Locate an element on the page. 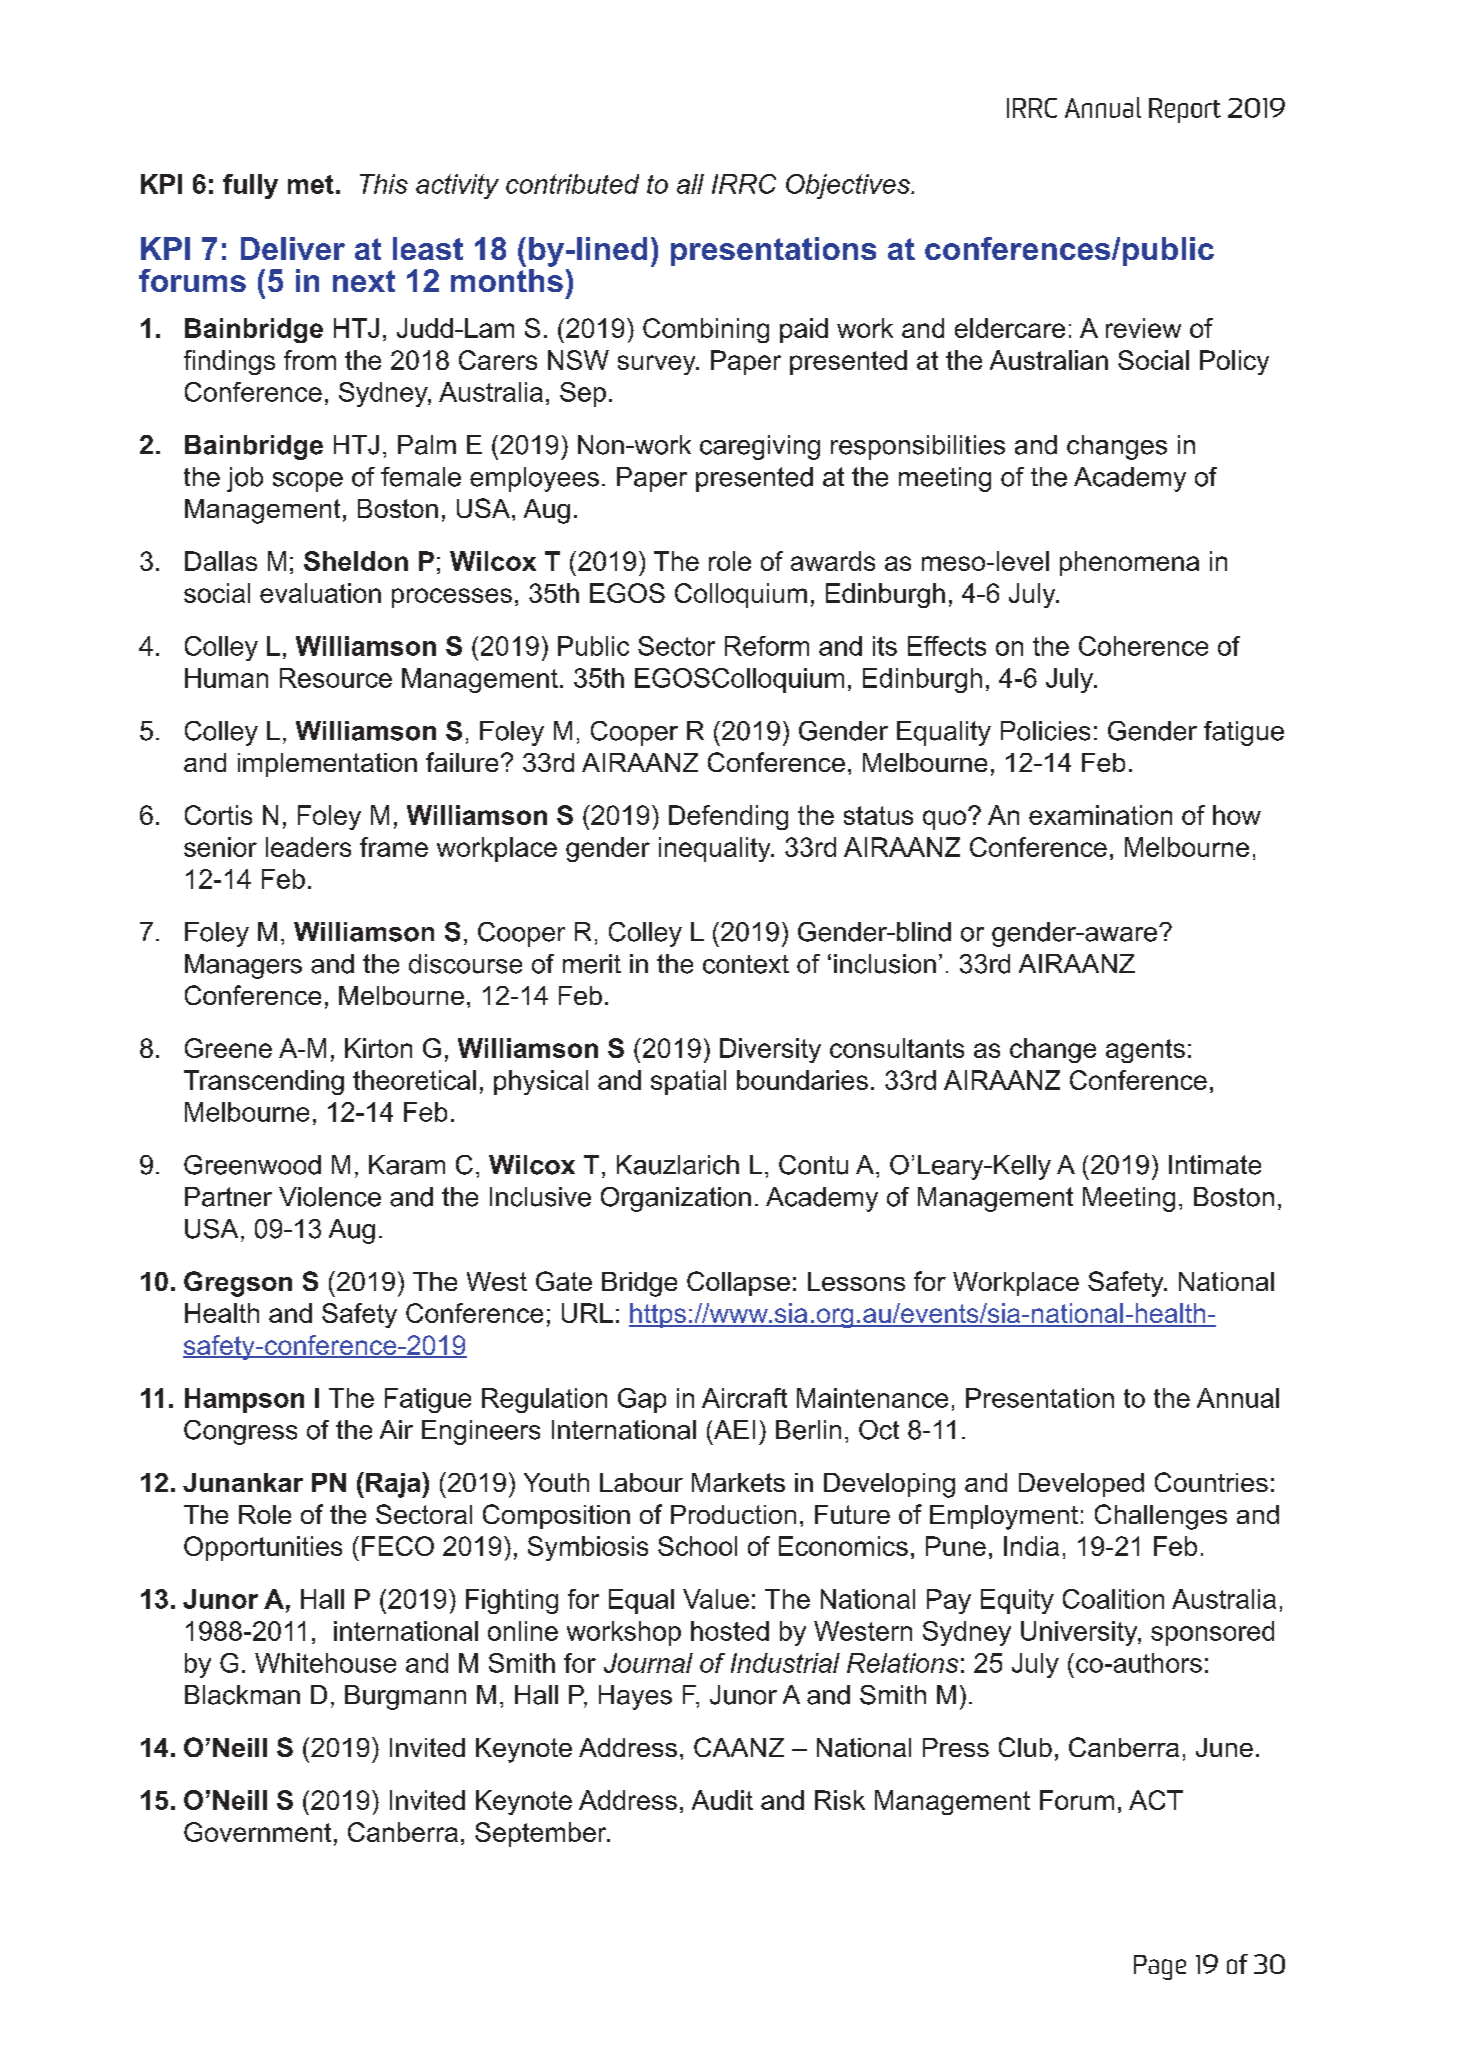 Image resolution: width=1460 pixels, height=2065 pixels. phenomena is located at coordinates (1129, 563).
